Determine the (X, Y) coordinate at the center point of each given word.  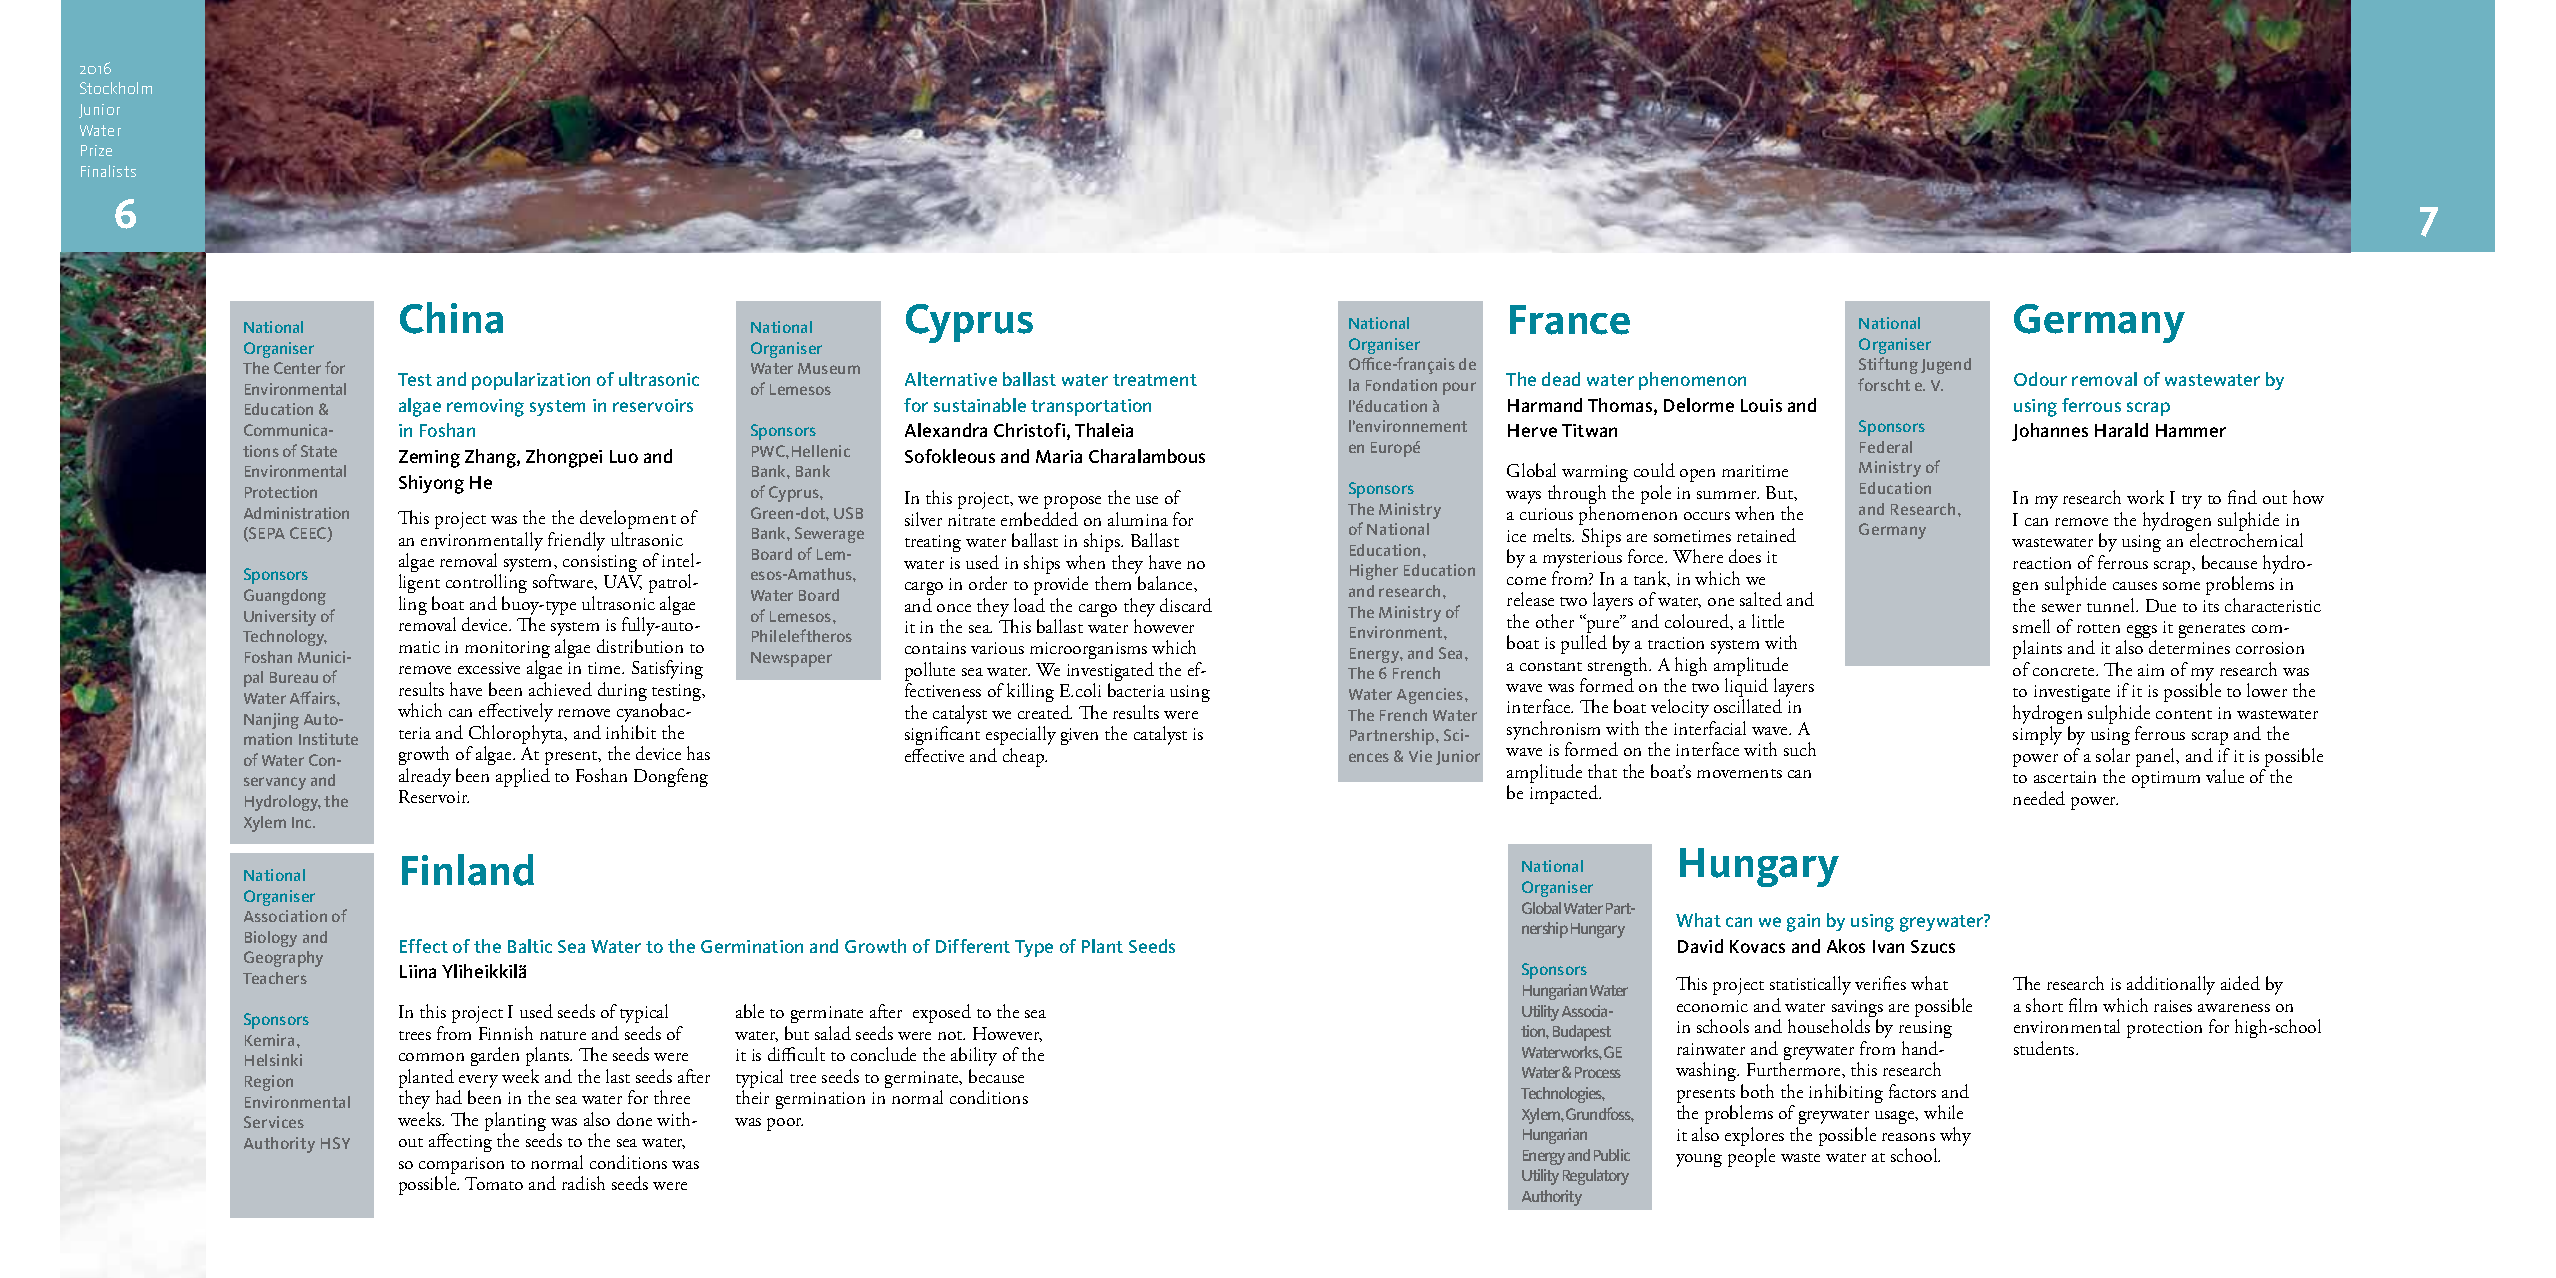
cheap (1025, 757)
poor (785, 1124)
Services (274, 1122)
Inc (303, 822)
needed (2039, 798)
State (319, 451)
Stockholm (116, 88)
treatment (1155, 380)
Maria (1059, 456)
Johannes (2050, 432)
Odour (2040, 379)
